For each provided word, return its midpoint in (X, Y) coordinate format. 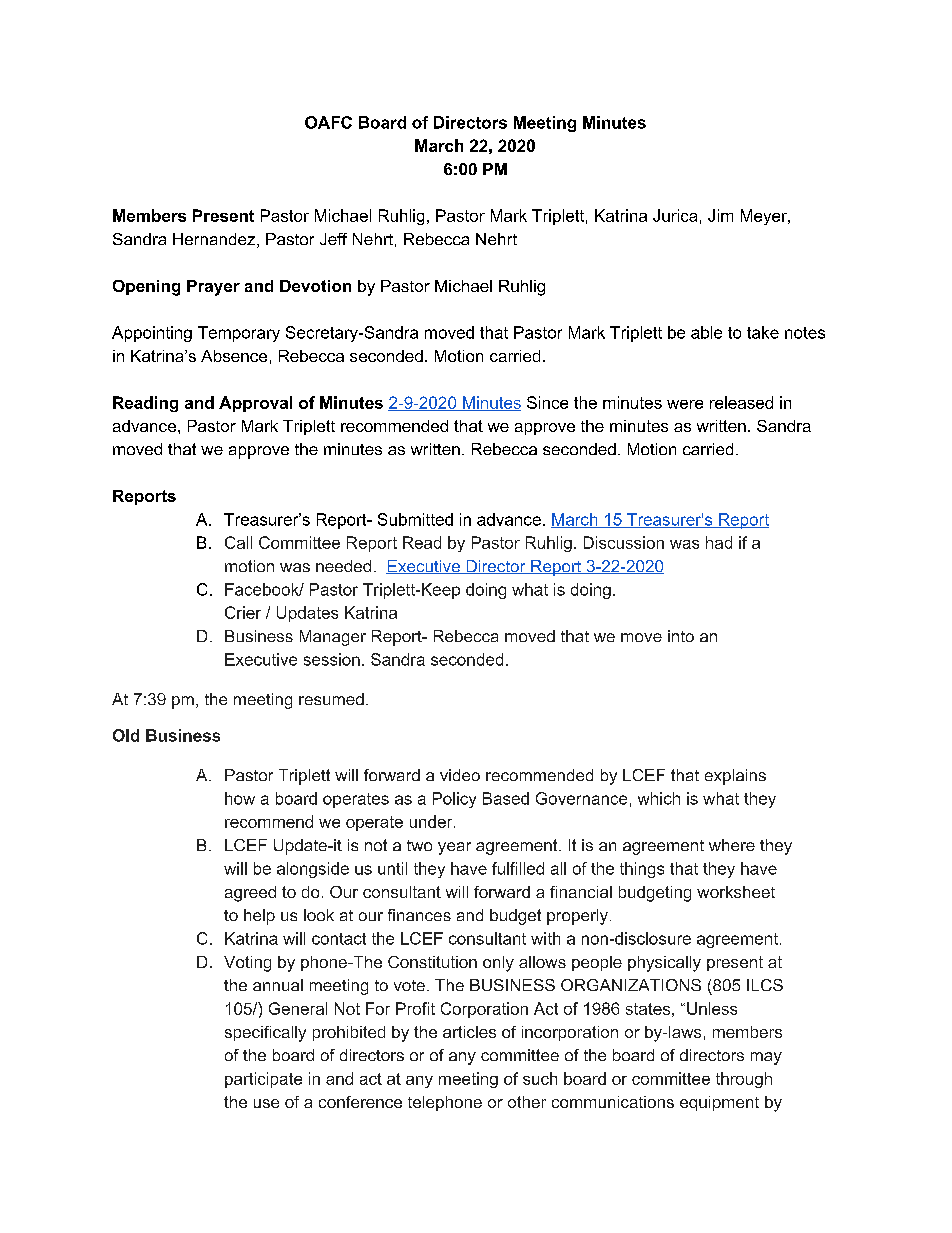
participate (263, 1080)
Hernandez (215, 240)
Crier (243, 612)
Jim (720, 215)
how (240, 798)
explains (735, 777)
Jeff (333, 239)
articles (469, 1032)
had (719, 542)
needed (343, 566)
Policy (454, 800)
